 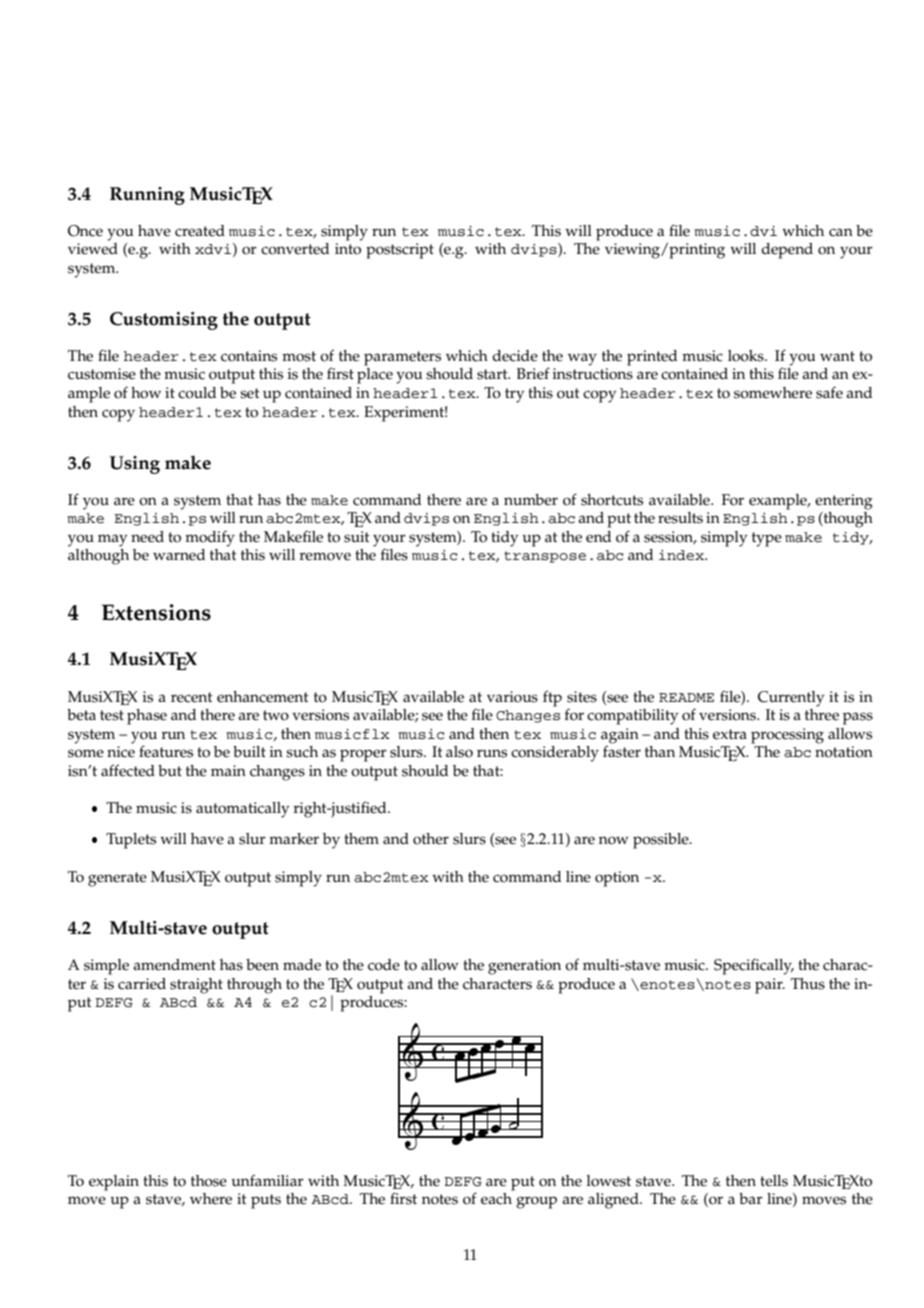 I want to click on various, so click(x=512, y=697).
